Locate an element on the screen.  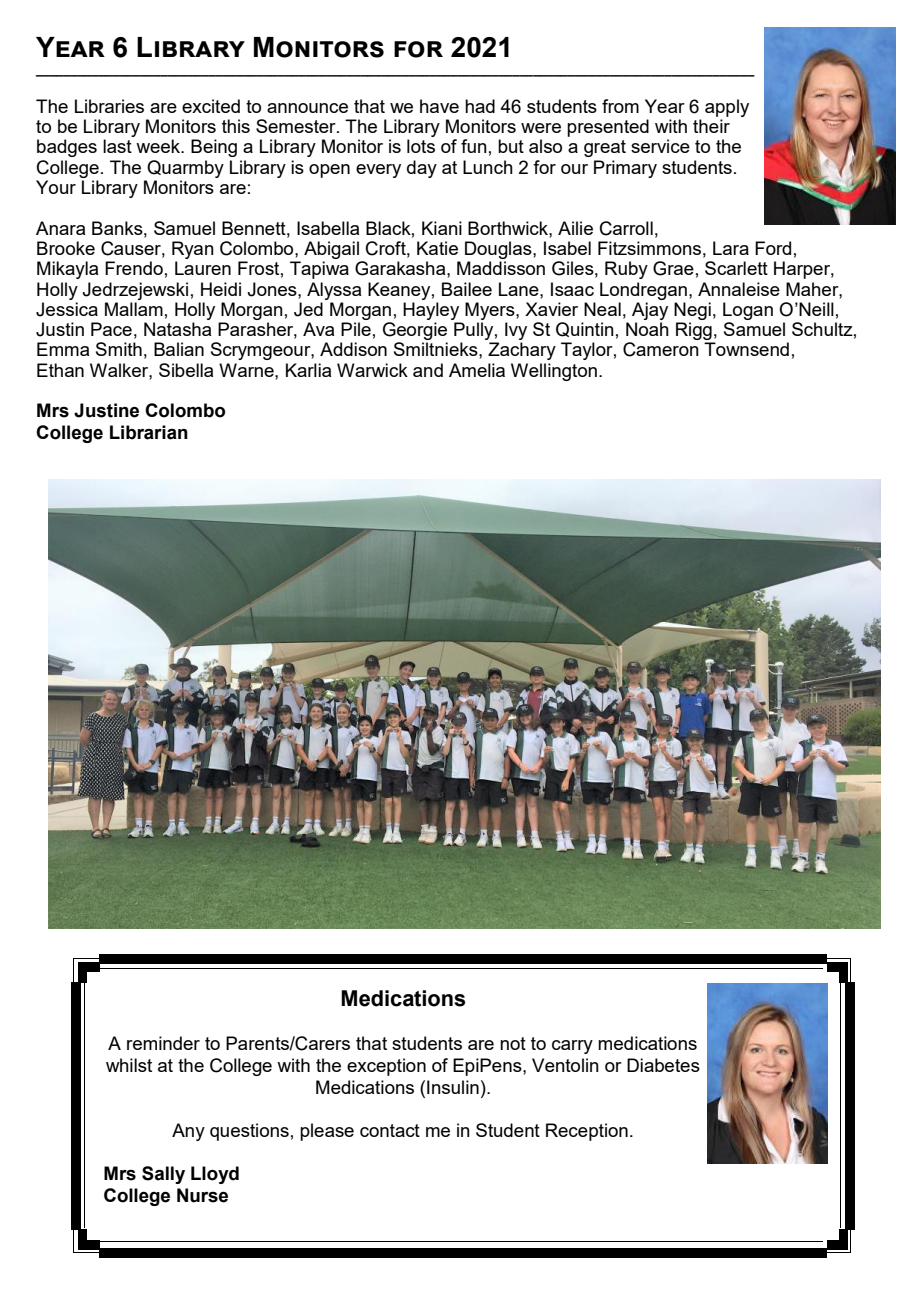
Librarian is located at coordinates (149, 432).
